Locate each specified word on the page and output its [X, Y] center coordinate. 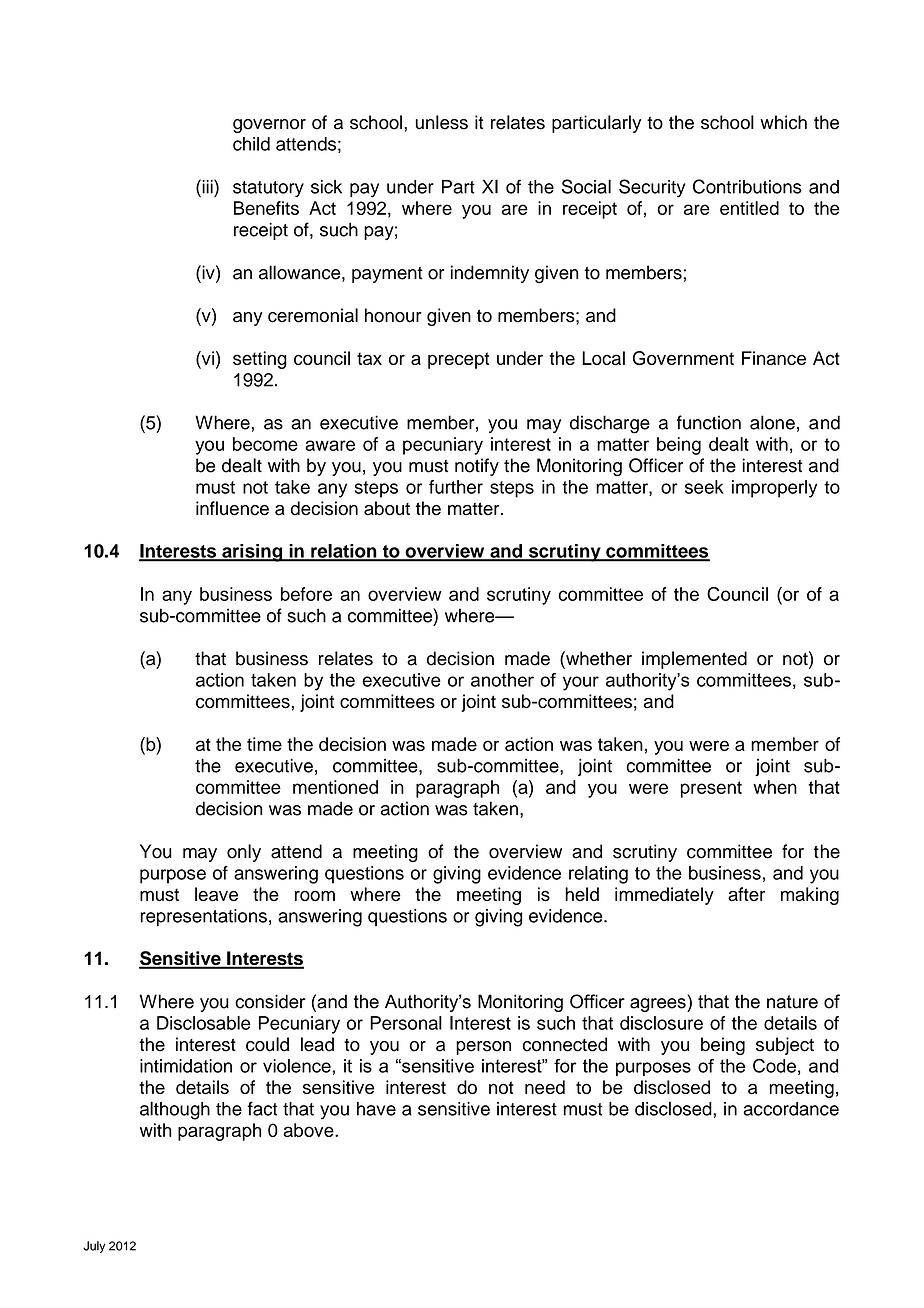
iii [207, 186]
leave [216, 894]
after [746, 894]
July [94, 1247]
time [264, 744]
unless [442, 122]
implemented [694, 660]
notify [477, 467]
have [376, 1109]
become [265, 444]
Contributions [747, 186]
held [582, 894]
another [502, 680]
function [709, 422]
